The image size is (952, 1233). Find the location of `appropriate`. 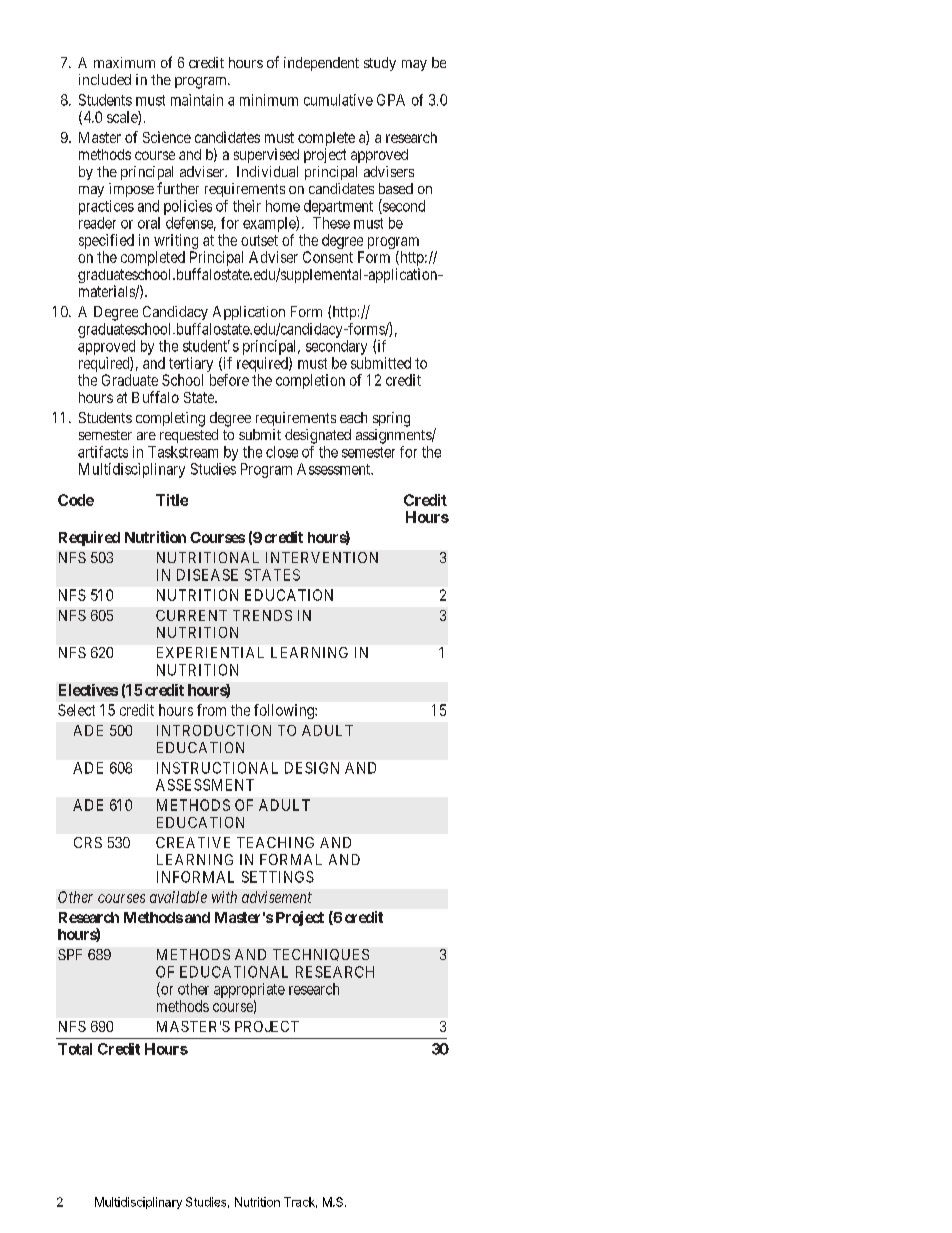

appropriate is located at coordinates (249, 990).
